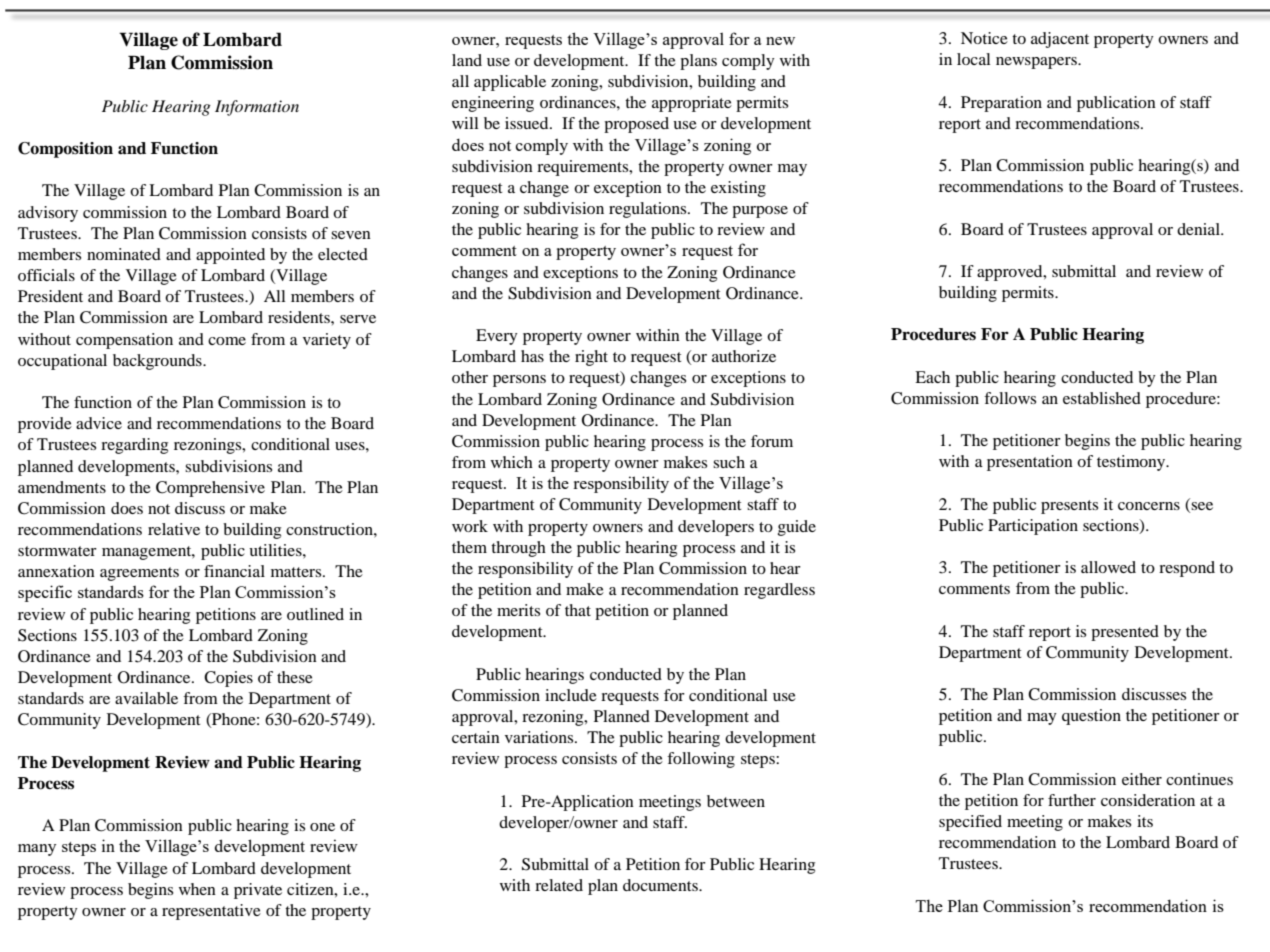  What do you see at coordinates (210, 489) in the screenshot?
I see `Comprehensive` at bounding box center [210, 489].
